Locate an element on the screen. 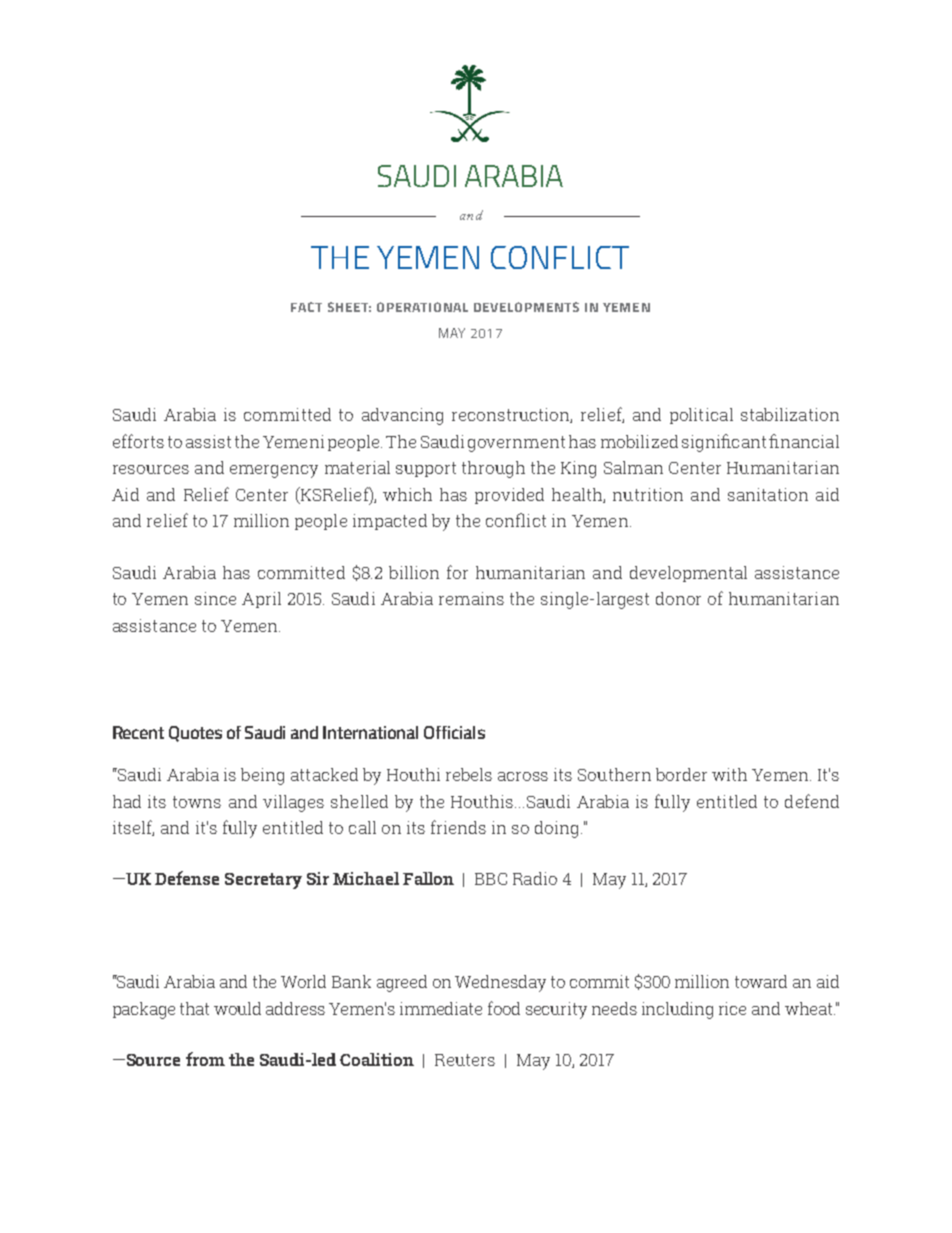 The image size is (952, 1233). sanitation is located at coordinates (768, 494).
